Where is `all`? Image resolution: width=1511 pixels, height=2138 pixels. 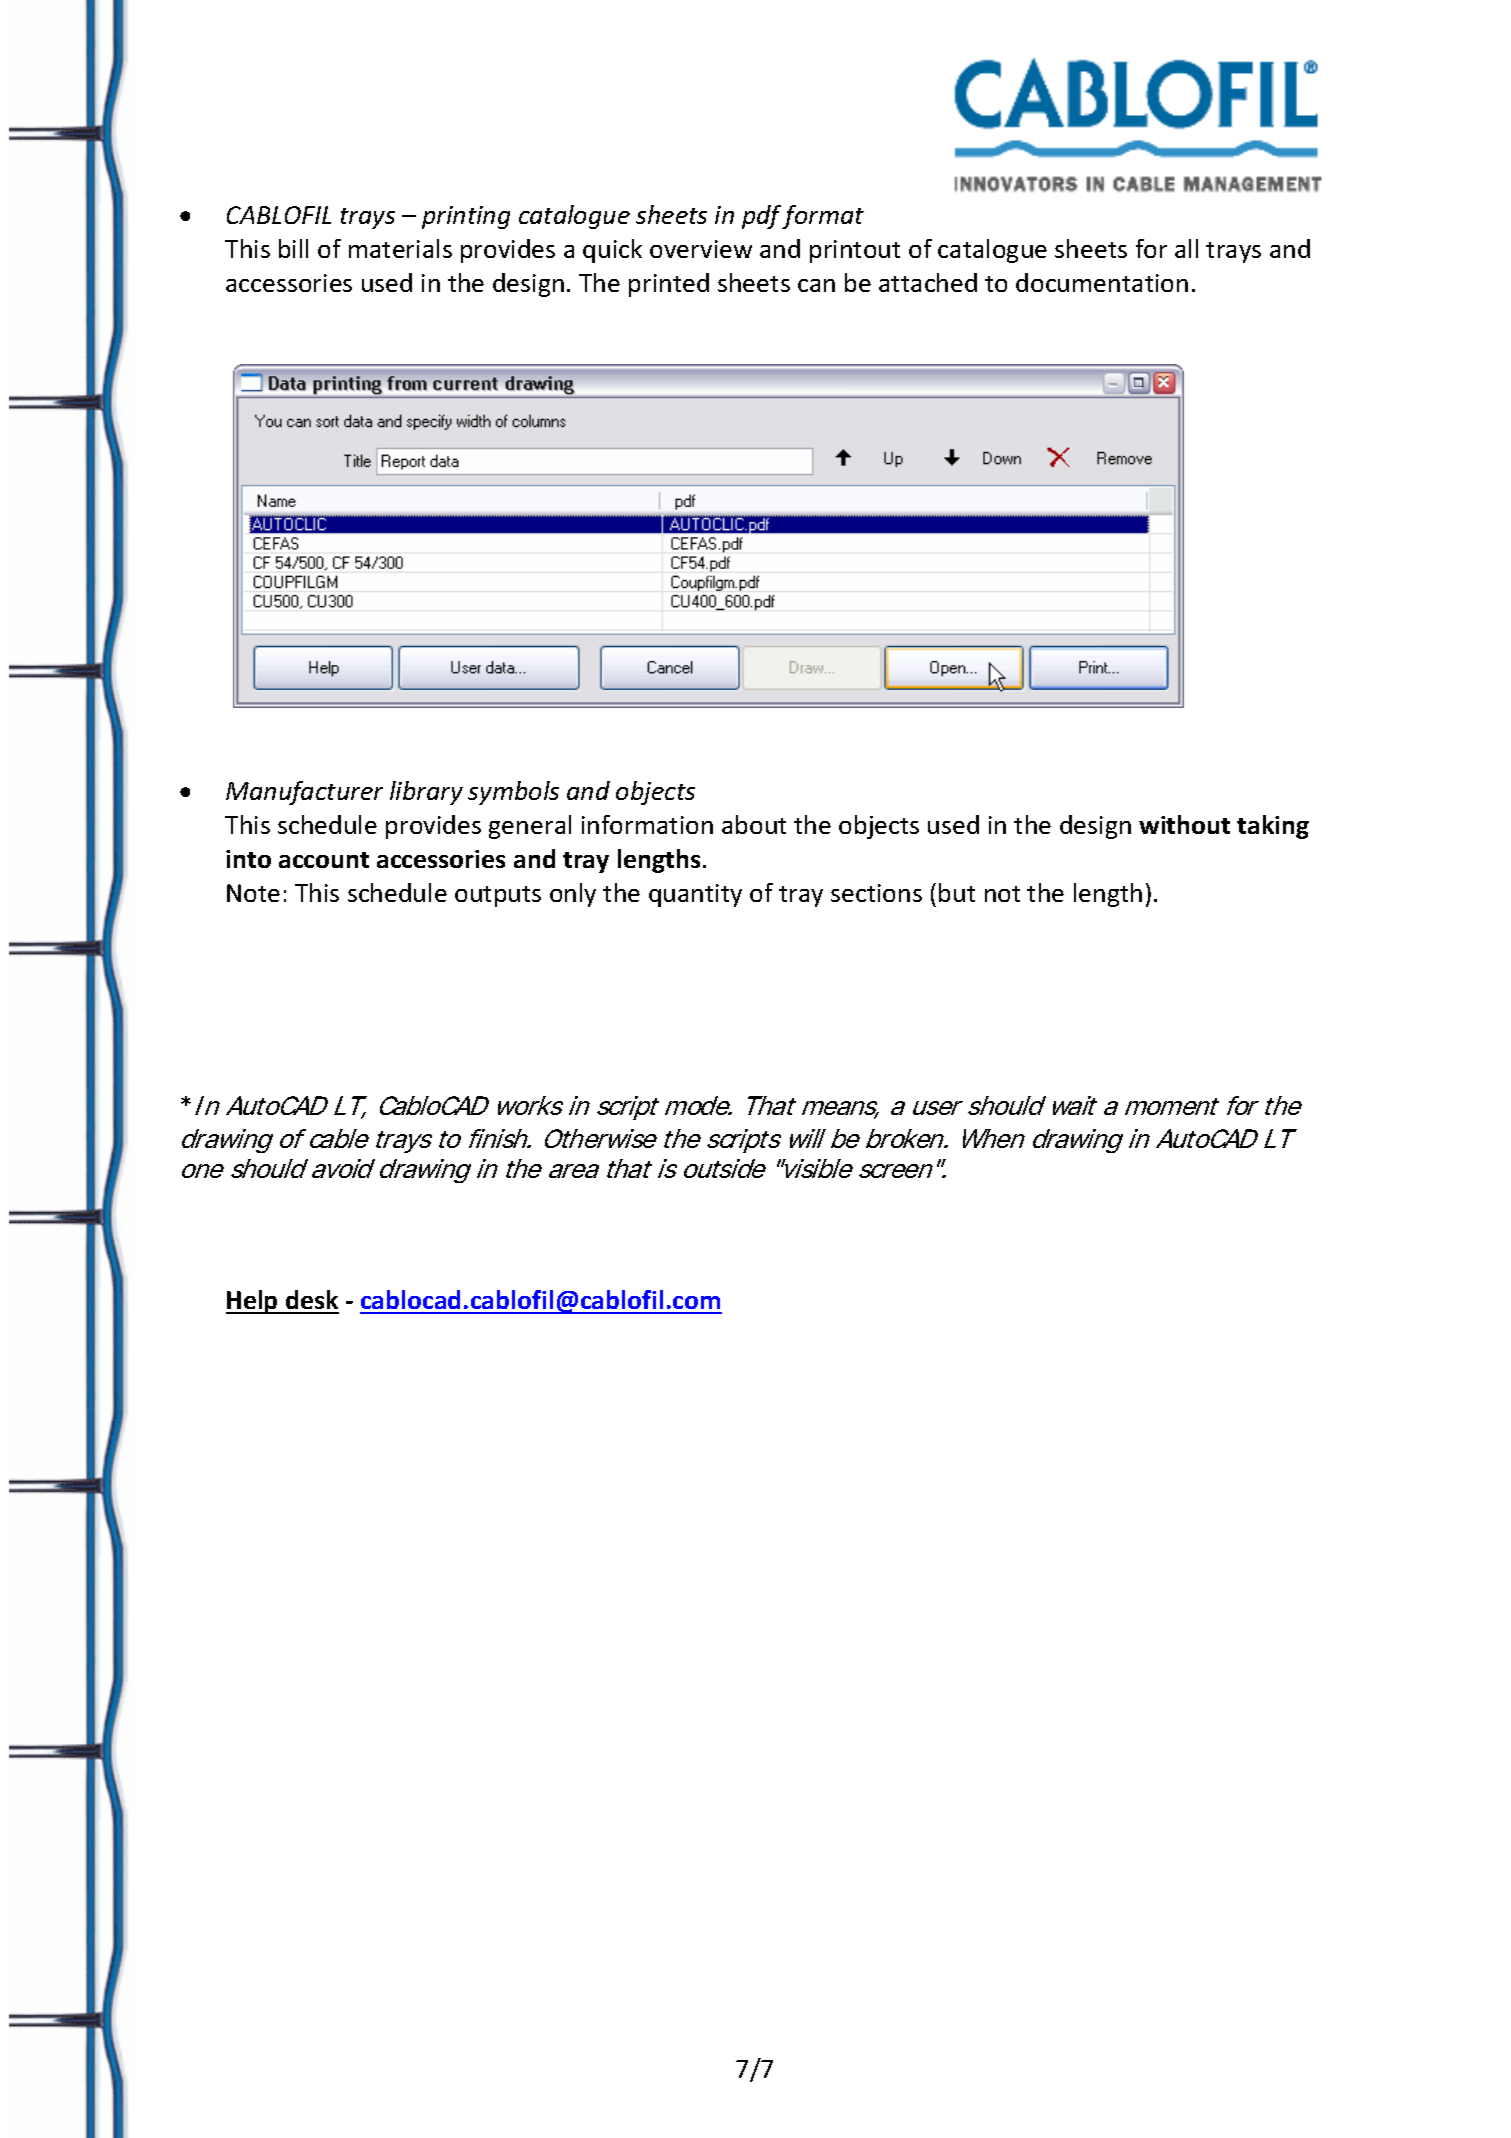
all is located at coordinates (1186, 248).
